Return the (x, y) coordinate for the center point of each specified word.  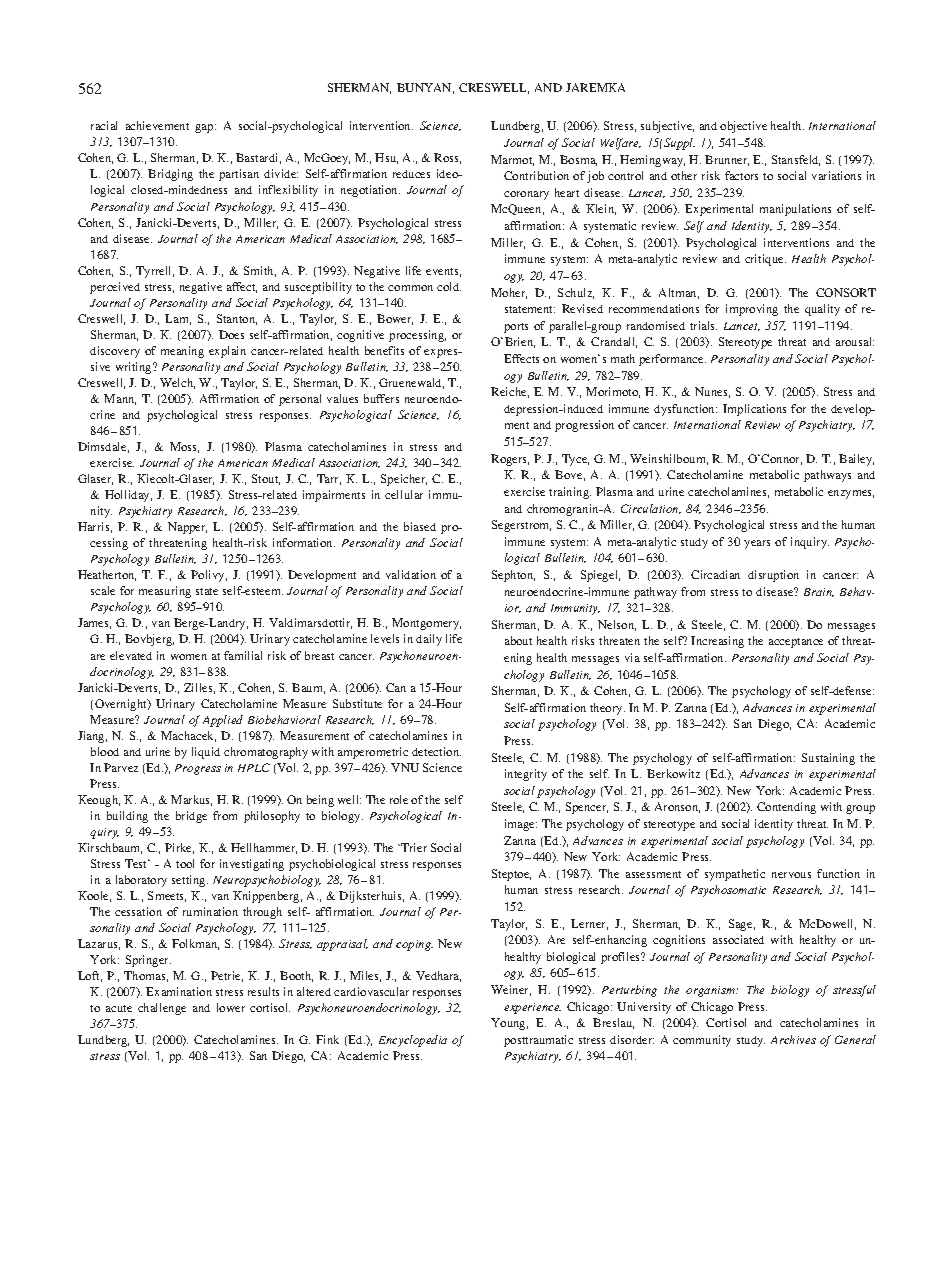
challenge (162, 1009)
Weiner (511, 990)
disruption (773, 576)
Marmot (512, 160)
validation (411, 574)
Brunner (727, 160)
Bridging (170, 175)
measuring (165, 592)
